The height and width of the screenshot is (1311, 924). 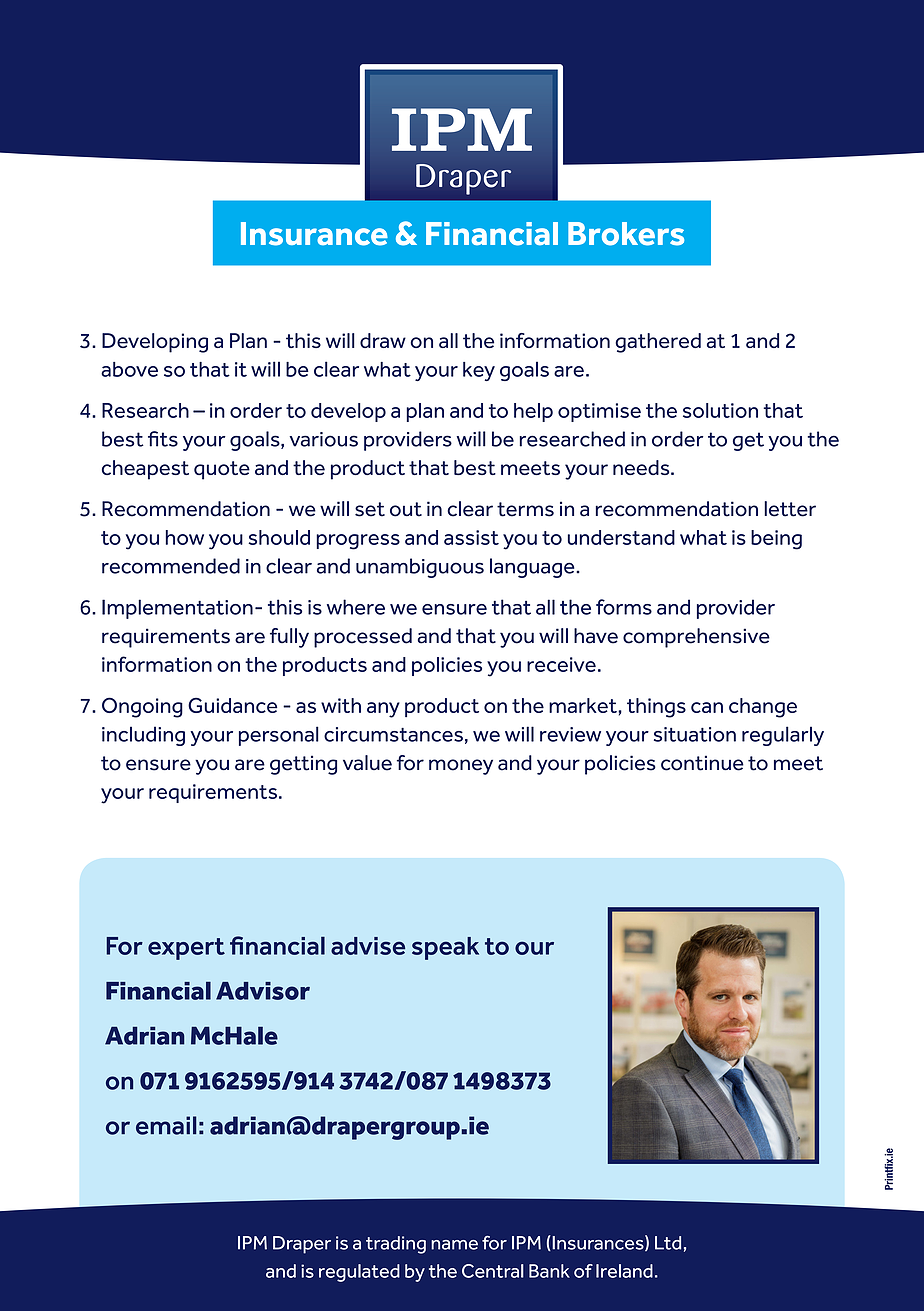 I want to click on Ltd, so click(x=668, y=1243).
